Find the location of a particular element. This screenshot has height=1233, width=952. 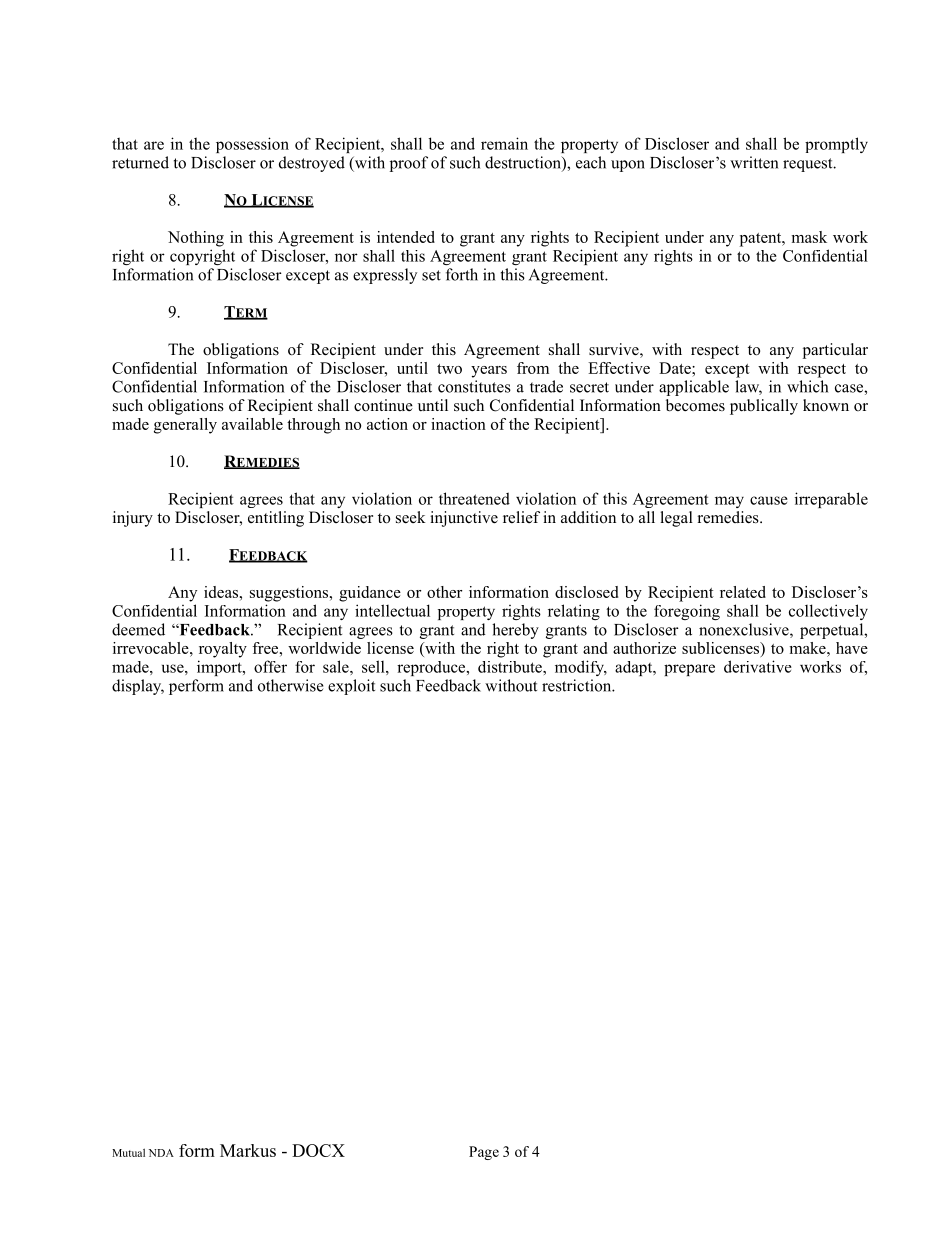

DOCX is located at coordinates (318, 1150).
